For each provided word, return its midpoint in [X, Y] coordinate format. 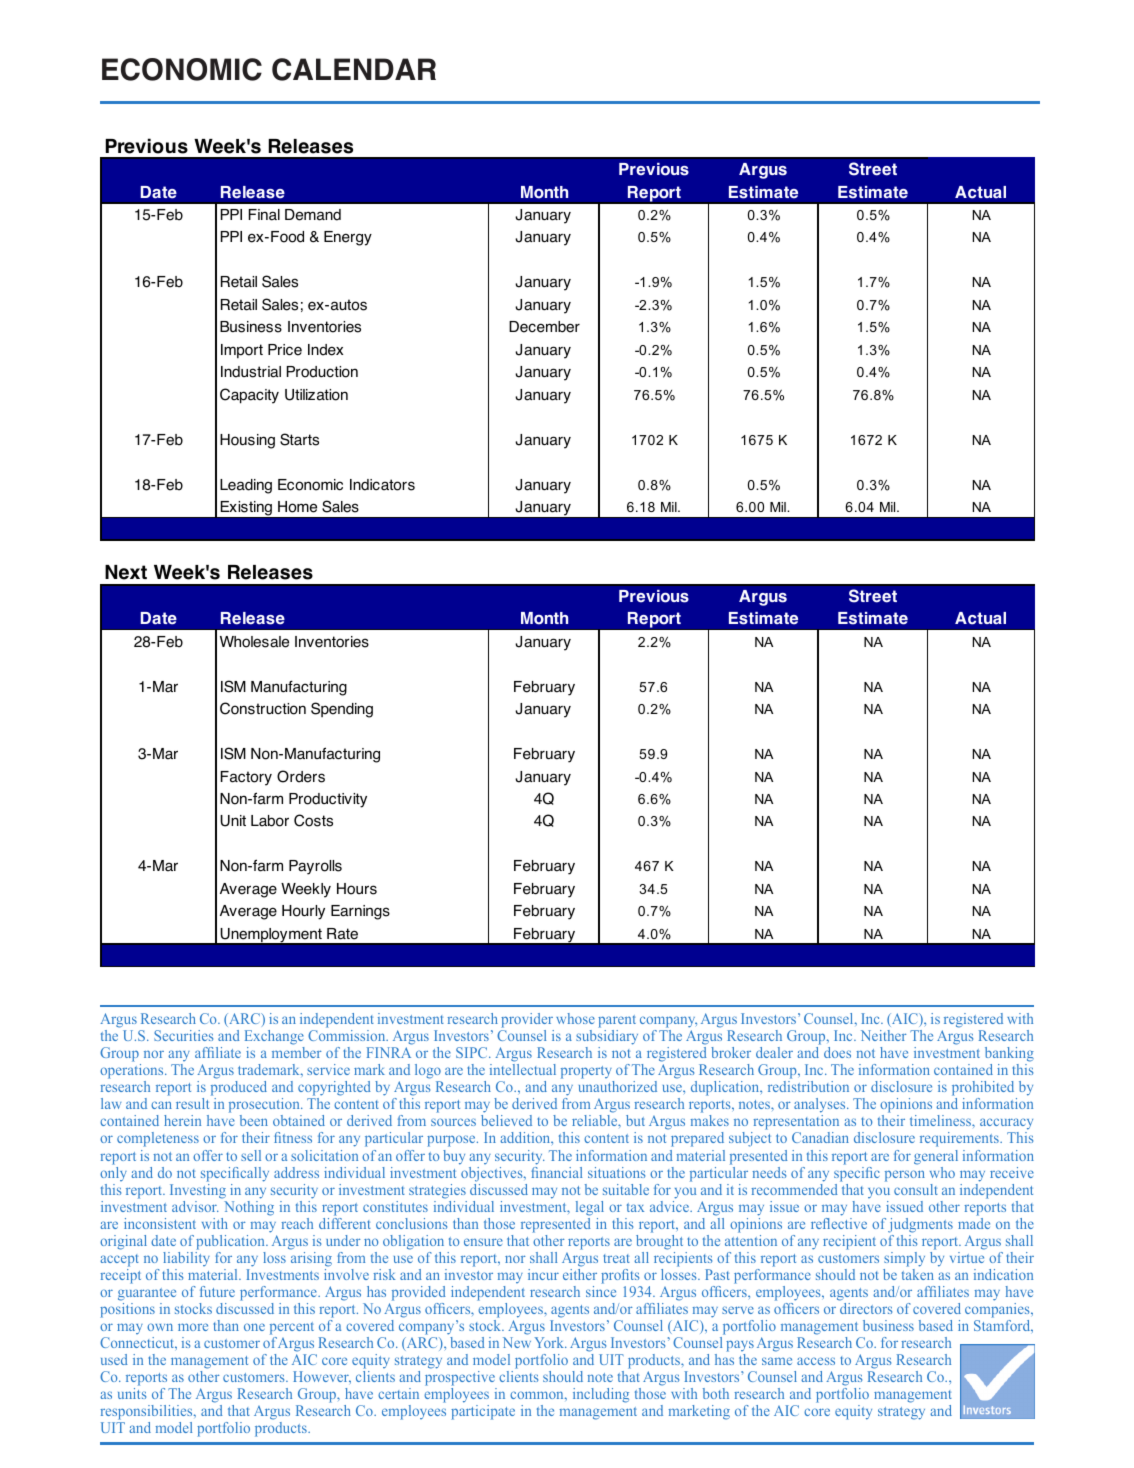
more [193, 1327]
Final [264, 215]
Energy [348, 238]
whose [575, 1018]
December [544, 327]
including [601, 1395]
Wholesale [254, 642]
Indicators [382, 485]
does [837, 1052]
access [816, 1361]
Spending [342, 710]
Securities [183, 1035]
